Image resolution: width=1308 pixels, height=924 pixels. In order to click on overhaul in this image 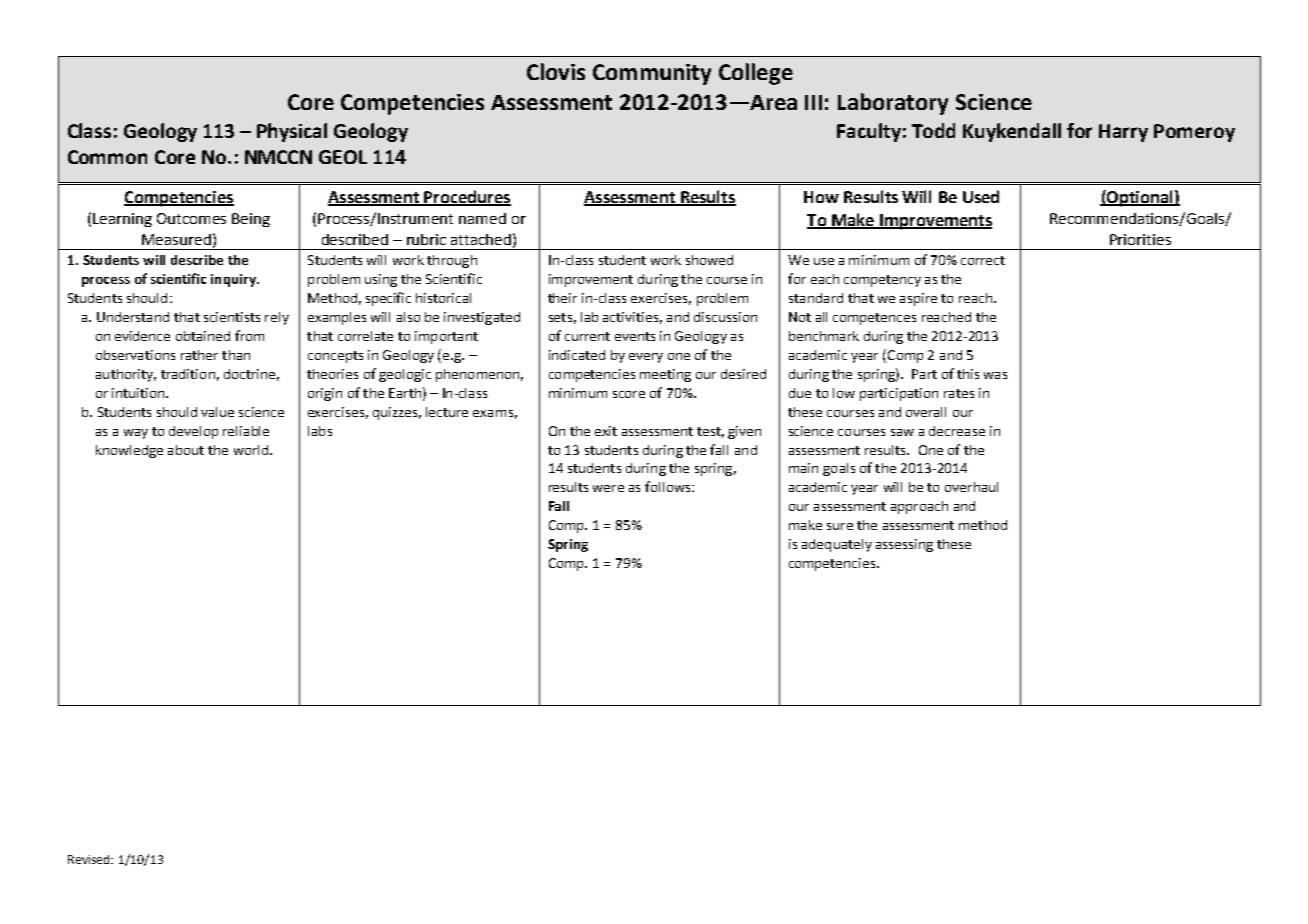, I will do `click(971, 487)`.
